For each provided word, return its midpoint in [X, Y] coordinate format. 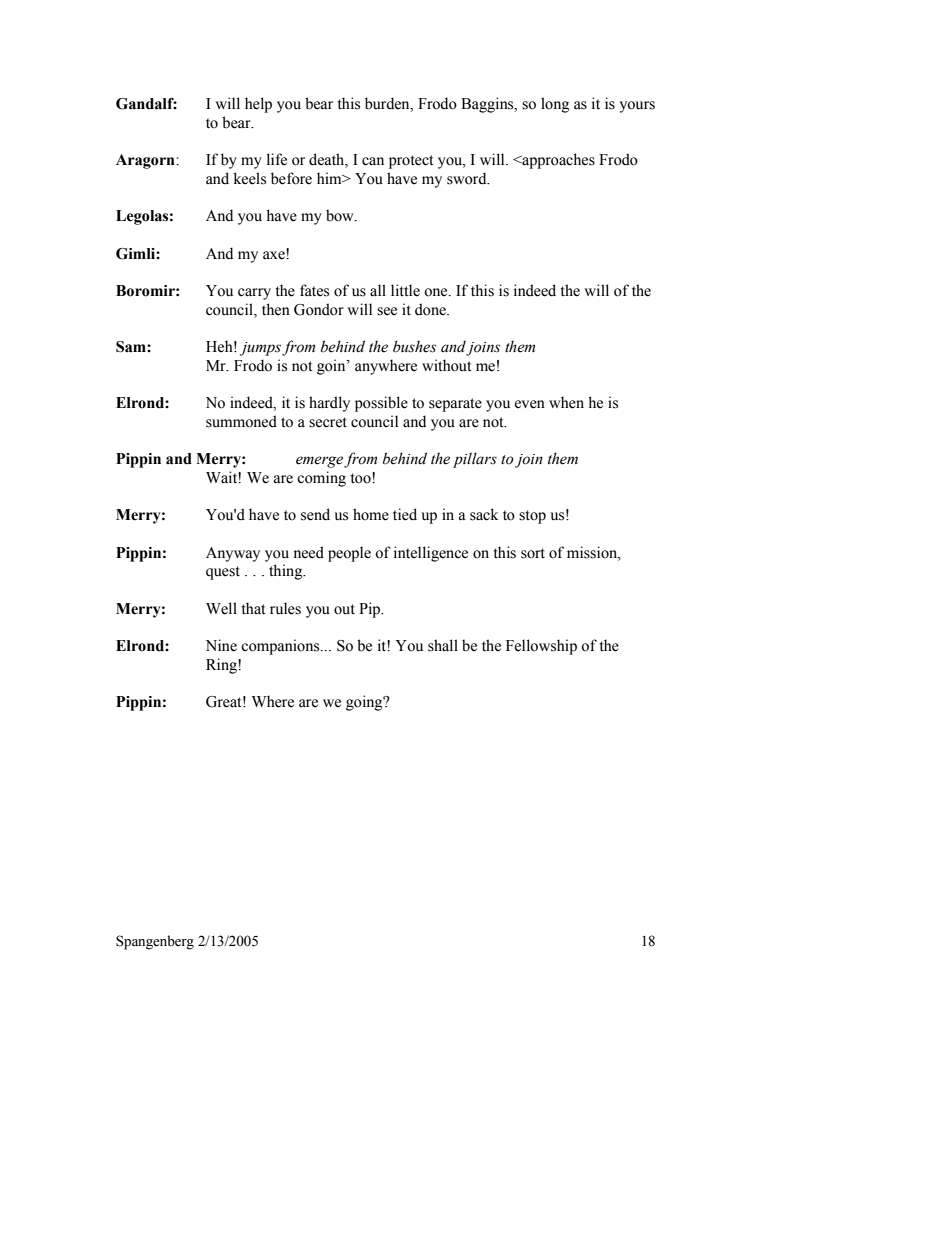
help [258, 105]
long [555, 105]
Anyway [233, 554]
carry [254, 294]
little [405, 290]
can [373, 161]
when [566, 402]
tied [405, 514]
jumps [260, 349]
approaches [557, 161]
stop [532, 517]
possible [381, 404]
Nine [221, 645]
